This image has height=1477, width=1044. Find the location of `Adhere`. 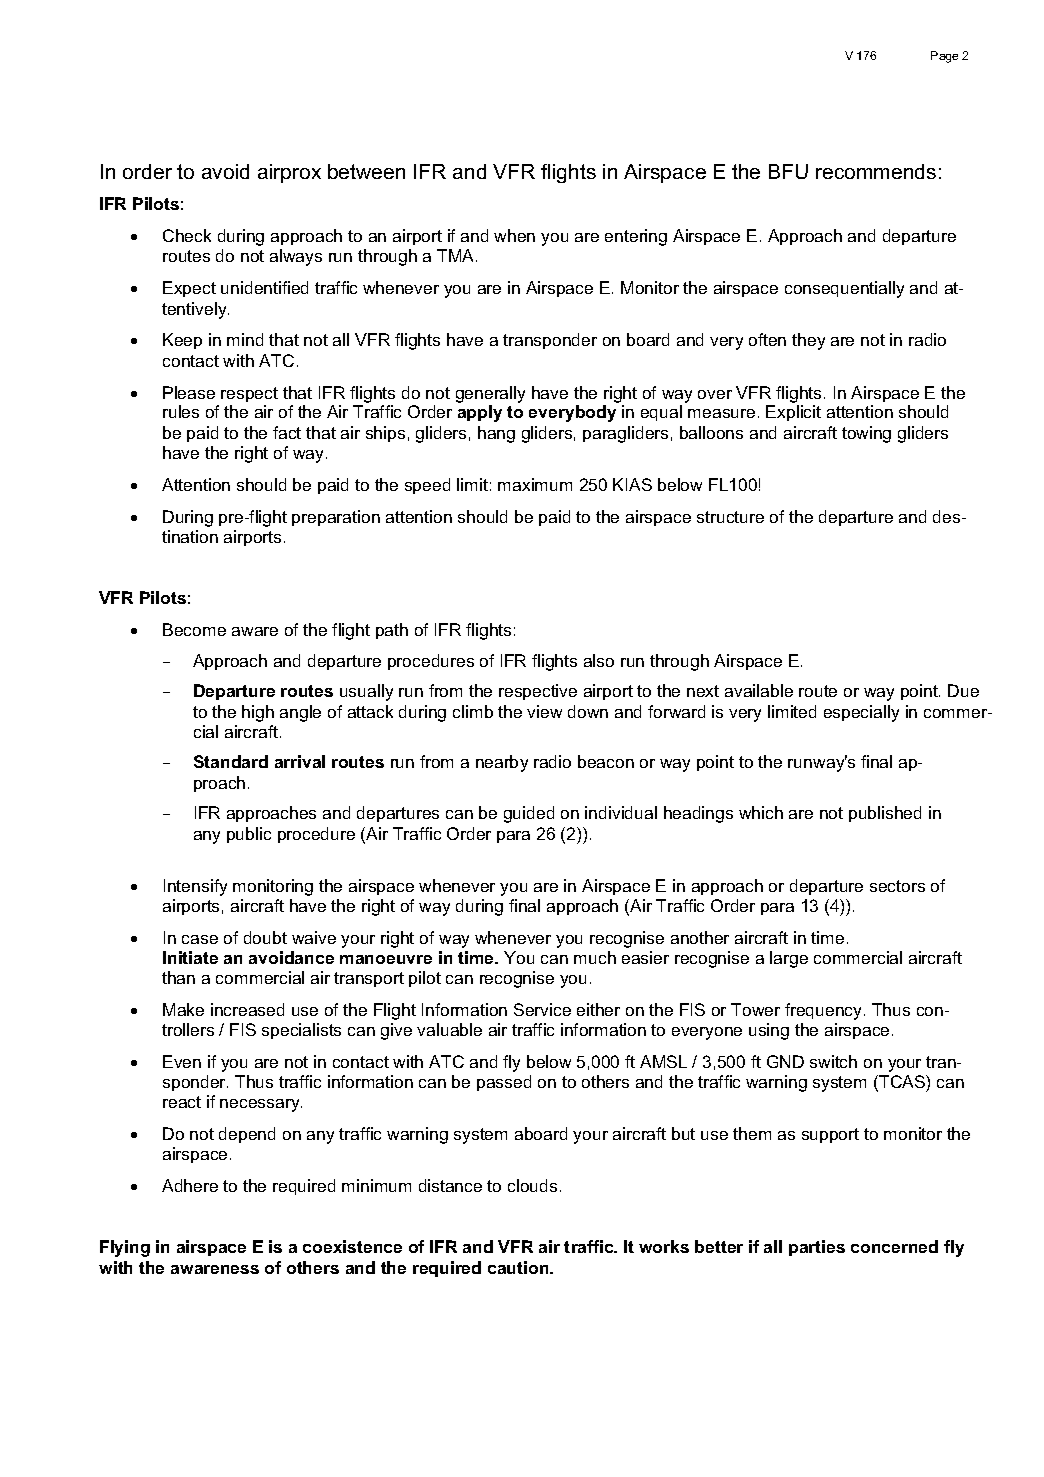

Adhere is located at coordinates (190, 1185).
